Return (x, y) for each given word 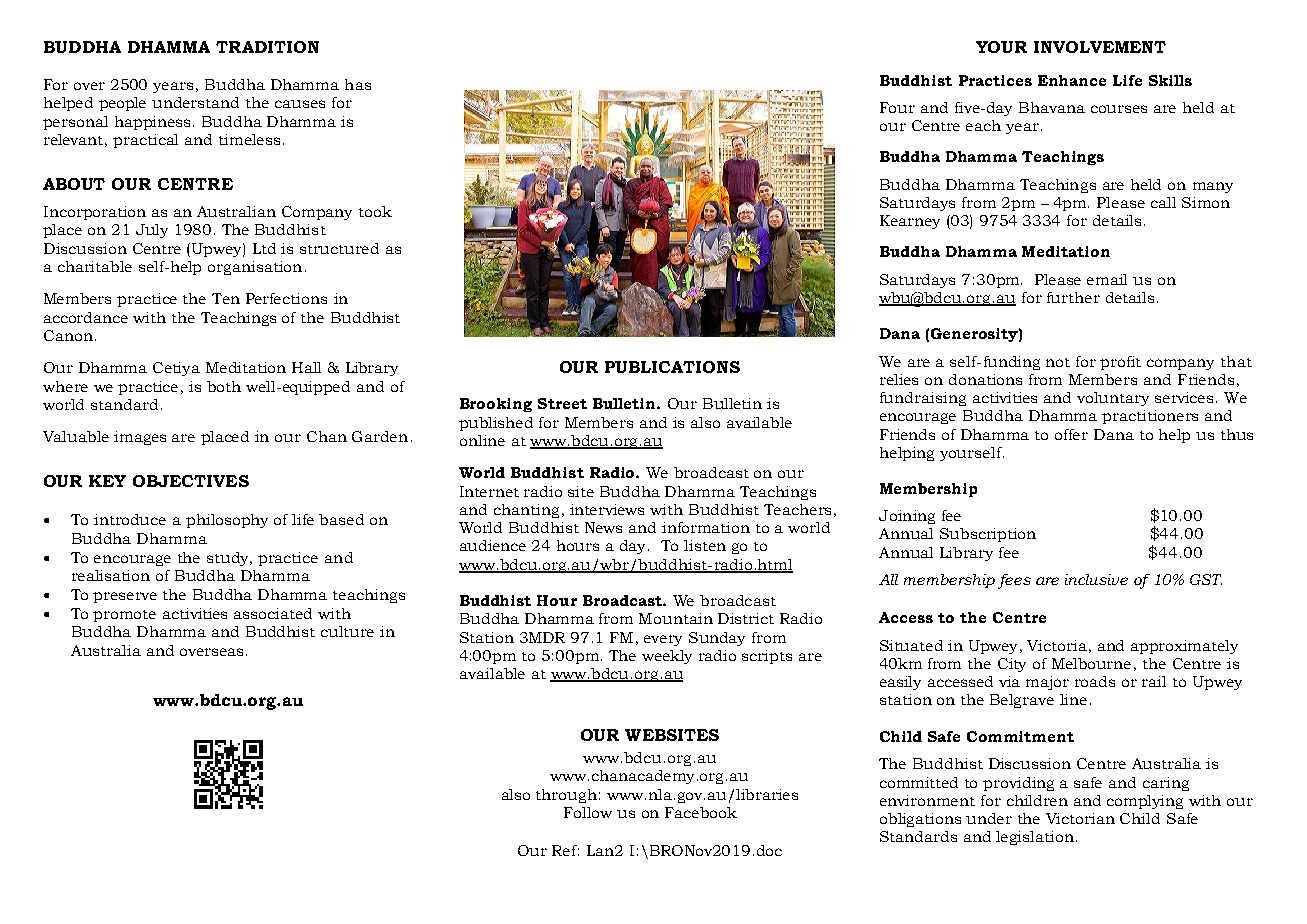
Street (562, 403)
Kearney (910, 222)
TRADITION (267, 47)
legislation (1035, 838)
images (140, 438)
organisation (255, 268)
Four (897, 107)
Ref (565, 850)
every (663, 640)
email (1107, 279)
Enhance (1072, 80)
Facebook (701, 812)
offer (1071, 434)
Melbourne (1091, 663)
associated (273, 613)
